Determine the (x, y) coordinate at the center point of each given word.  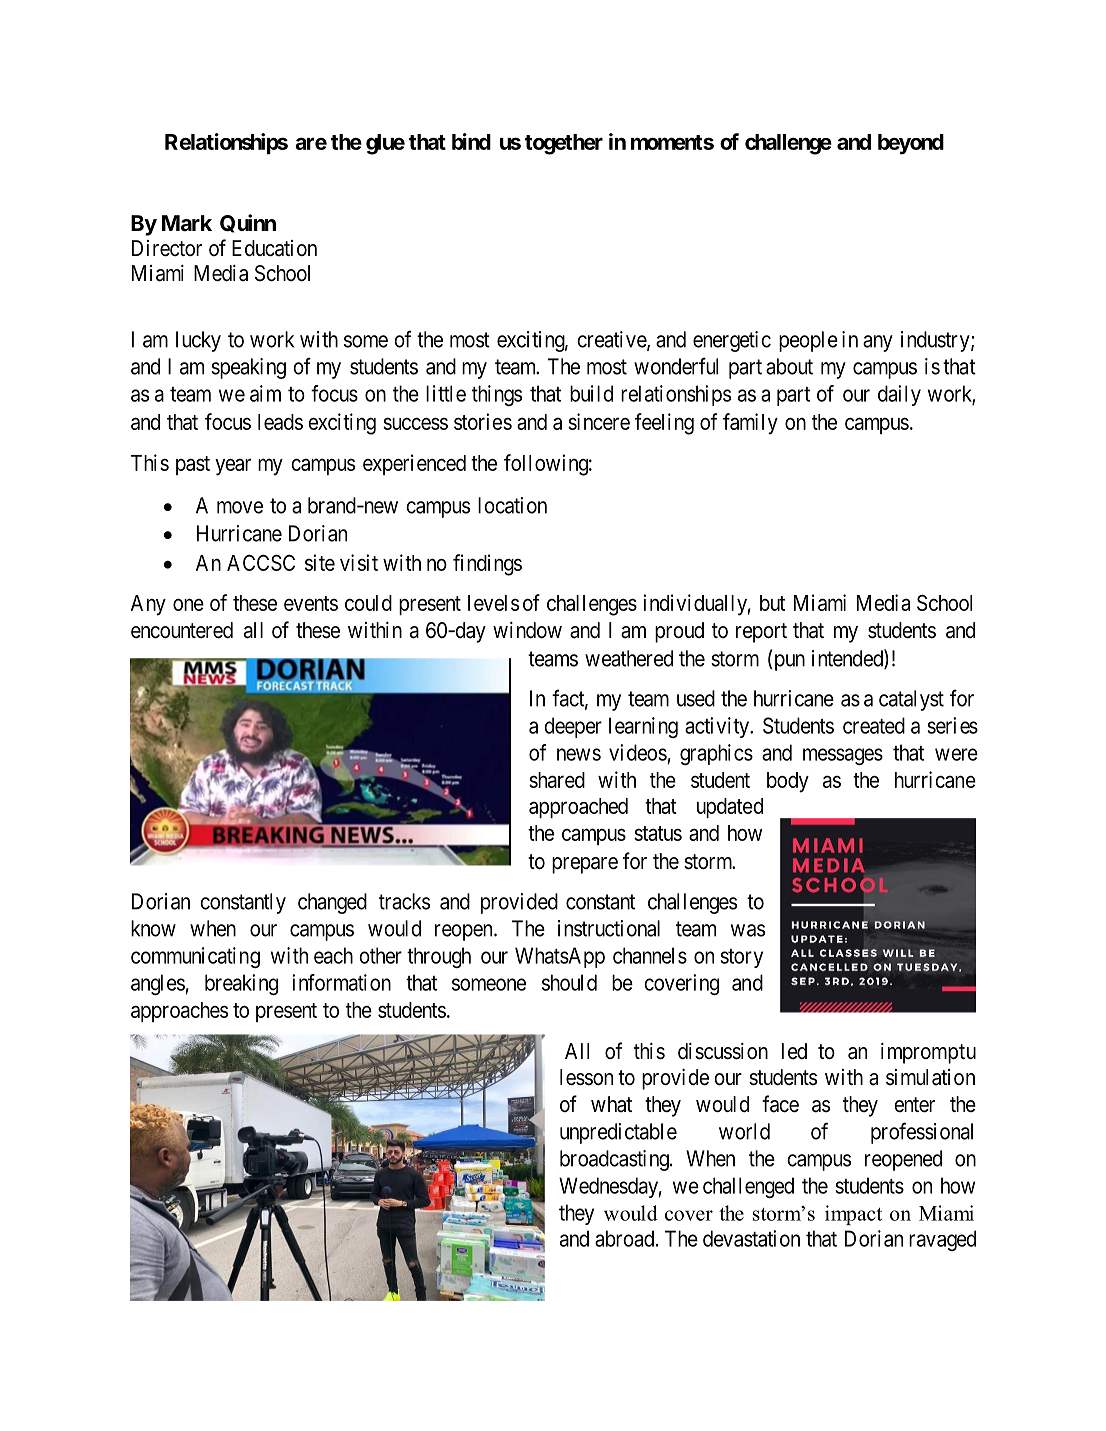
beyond (911, 144)
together (564, 144)
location (512, 505)
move (240, 507)
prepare (585, 865)
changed (332, 903)
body (788, 782)
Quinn (248, 223)
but (772, 603)
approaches (179, 1012)
